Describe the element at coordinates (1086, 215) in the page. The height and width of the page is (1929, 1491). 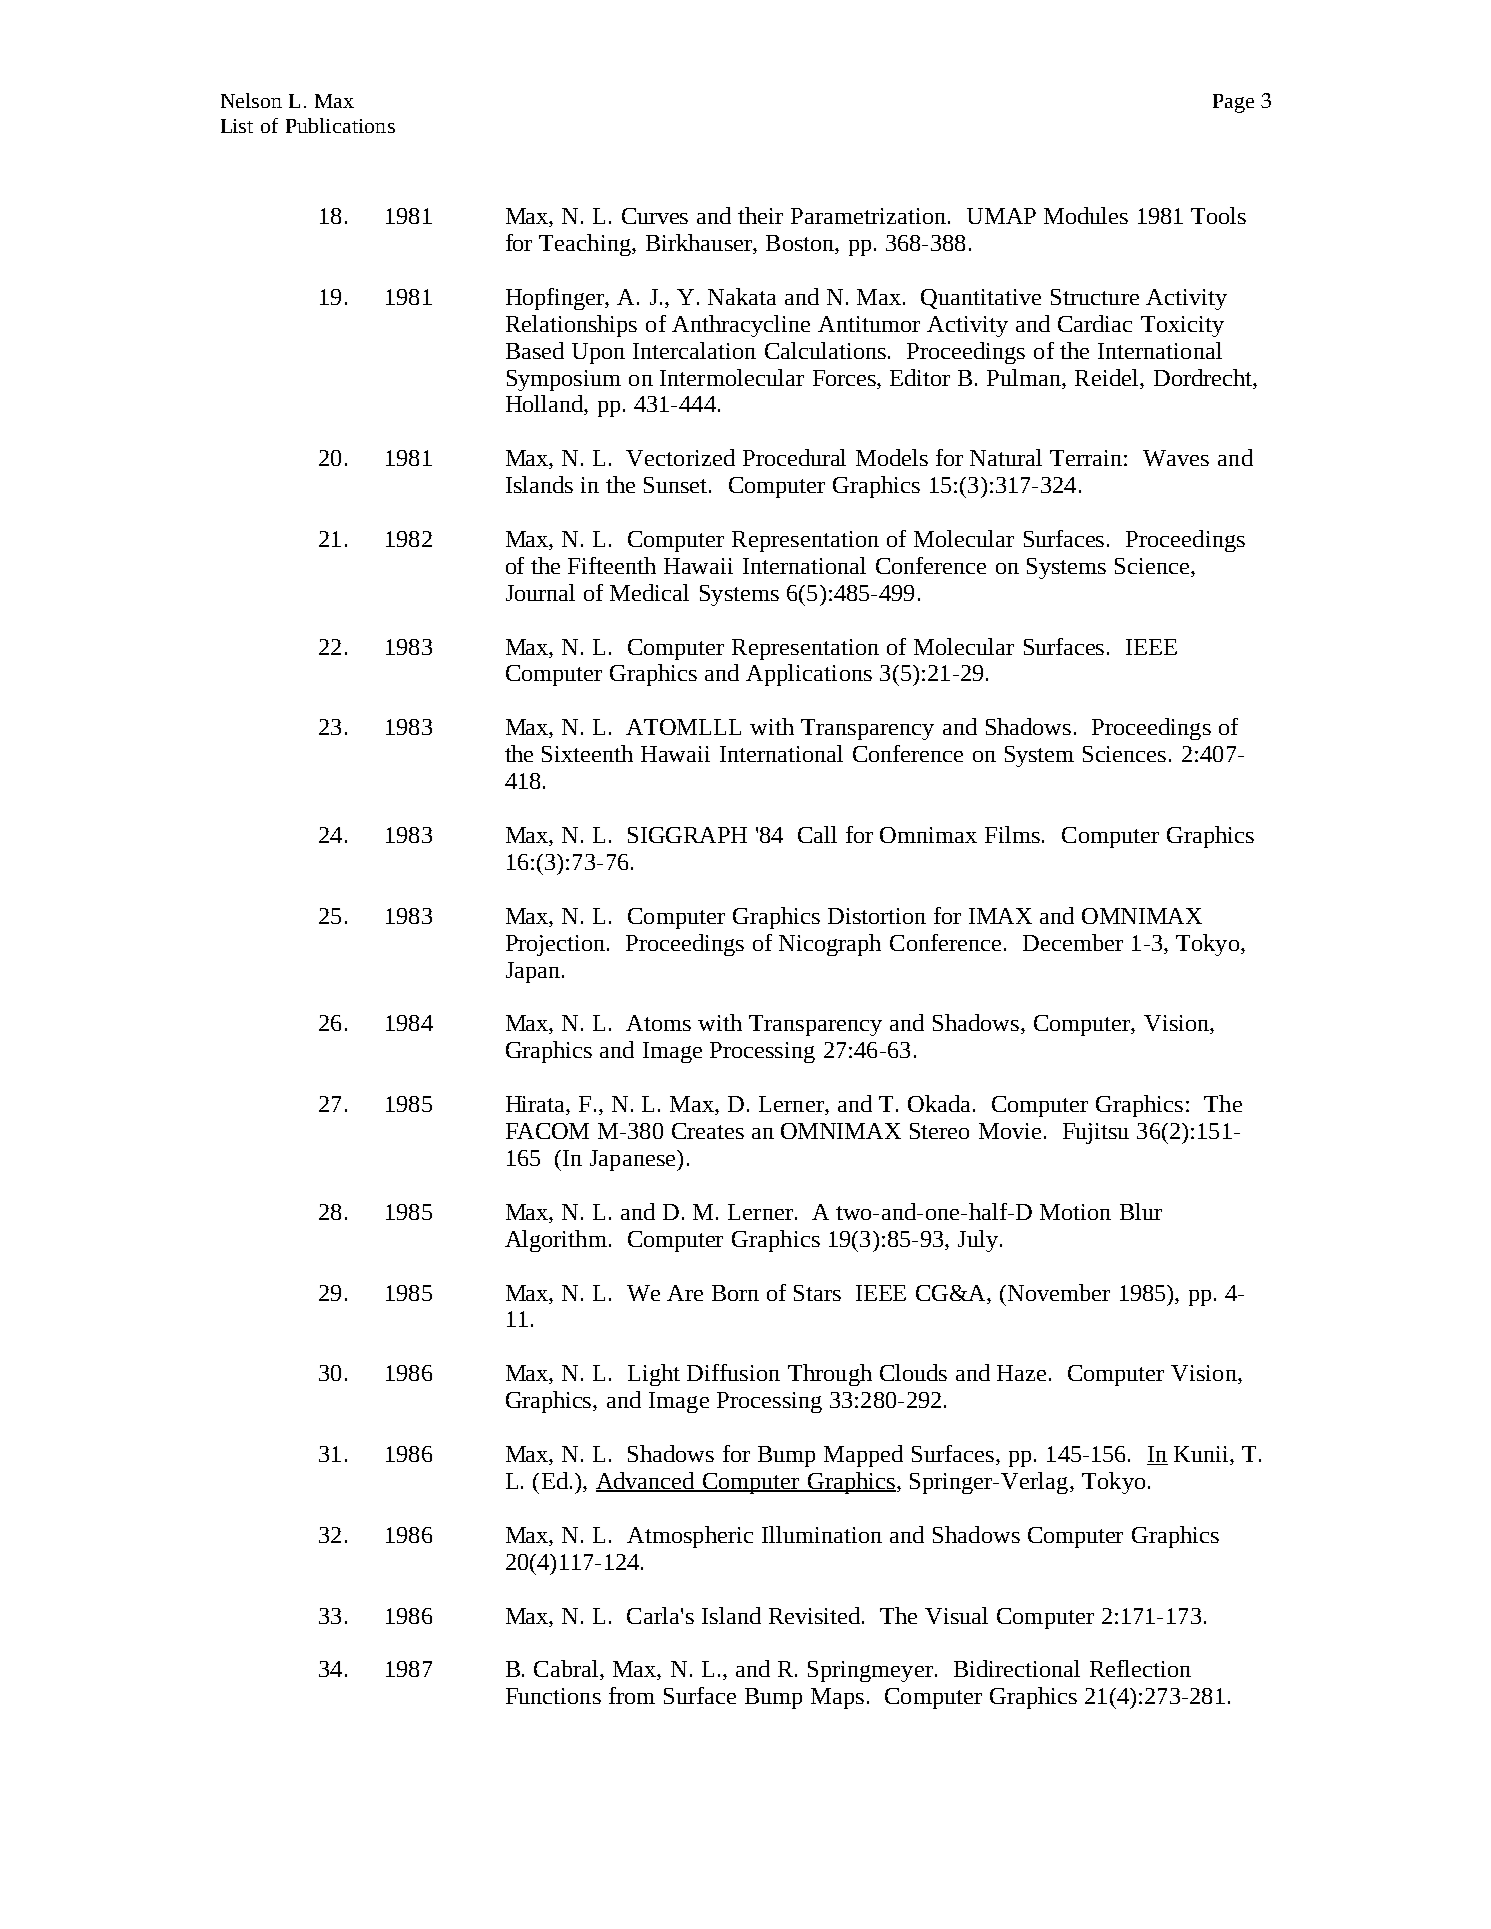
I see `Modules` at that location.
